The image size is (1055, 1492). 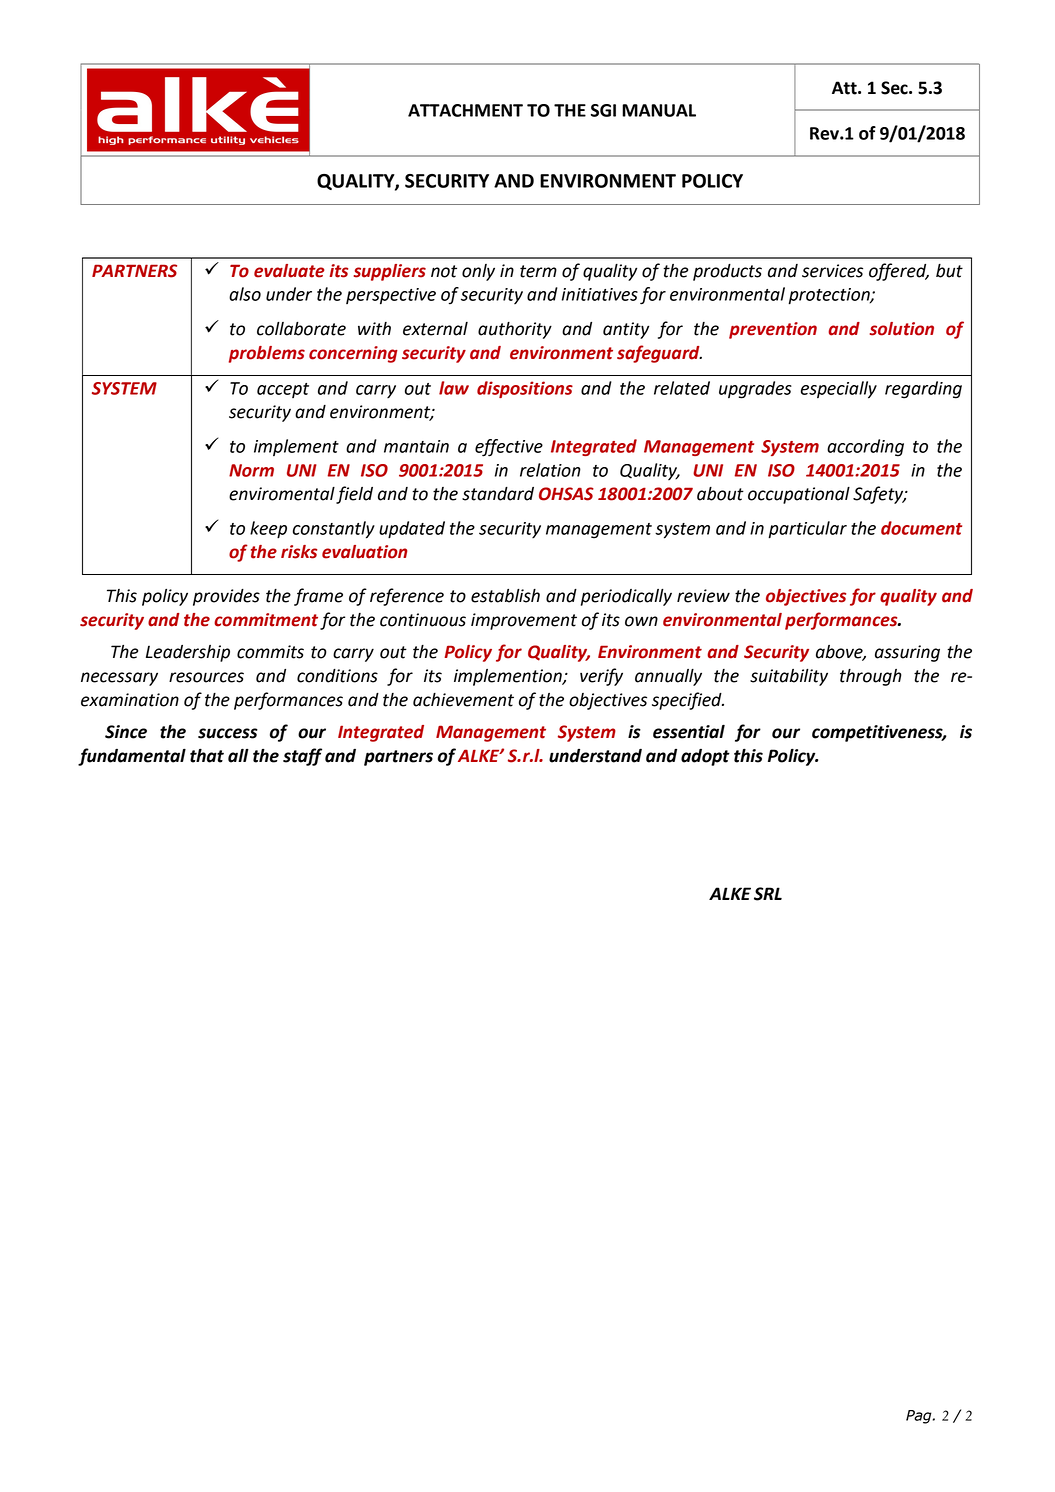 What do you see at coordinates (659, 110) in the screenshot?
I see `MANUAL` at bounding box center [659, 110].
